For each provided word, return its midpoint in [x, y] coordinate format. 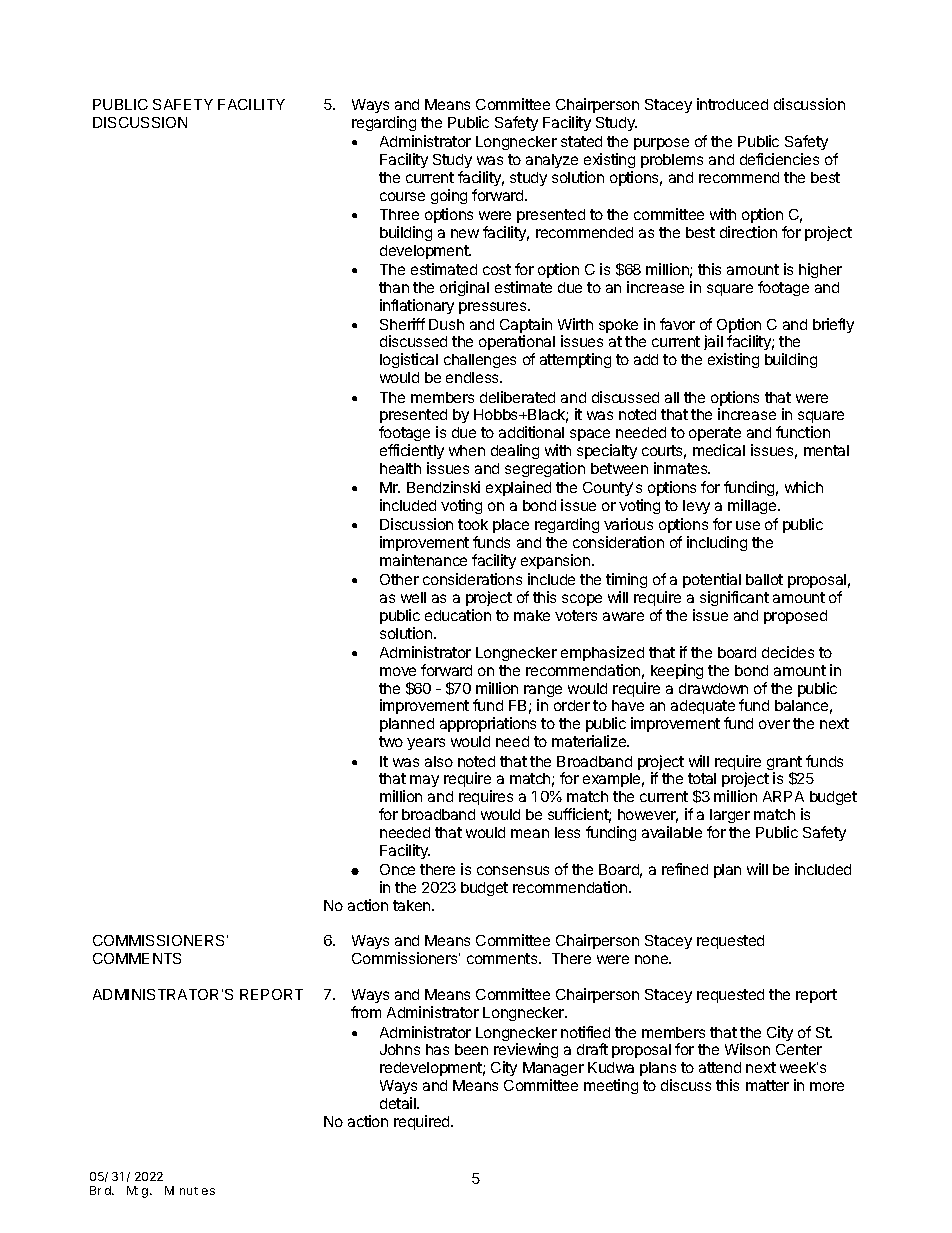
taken [413, 905]
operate [715, 434]
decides [788, 652]
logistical [409, 360]
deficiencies [779, 159]
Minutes [190, 1190]
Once [397, 869]
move [398, 671]
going [449, 196]
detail [399, 1103]
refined [685, 869]
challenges [480, 361]
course [402, 196]
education [458, 615]
